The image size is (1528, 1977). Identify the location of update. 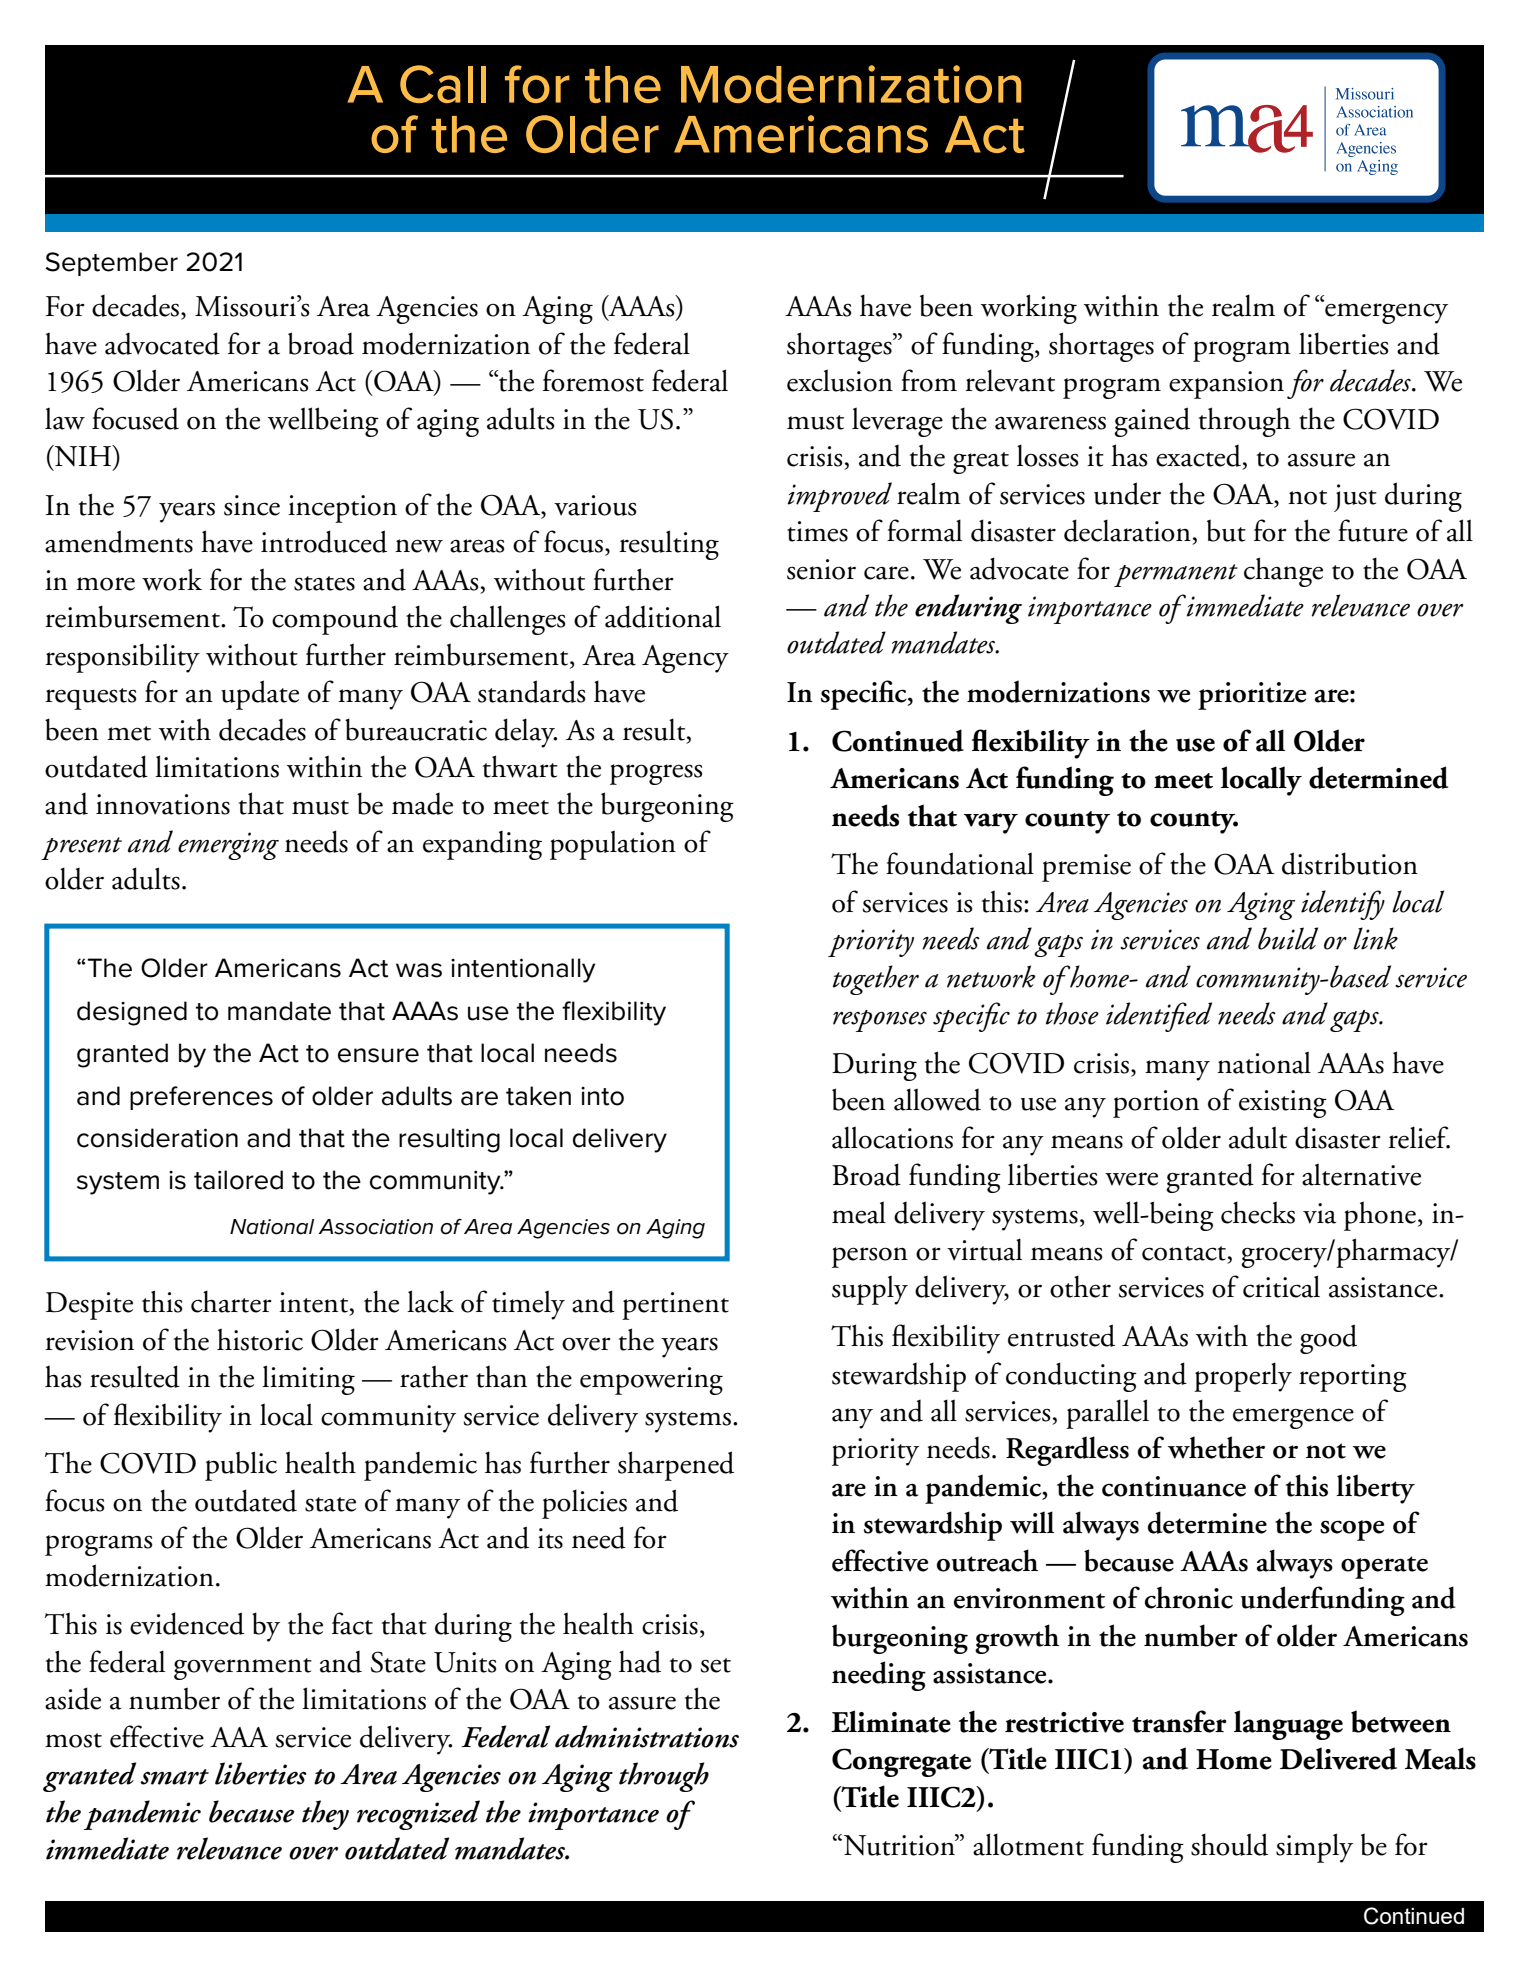
(260, 695).
